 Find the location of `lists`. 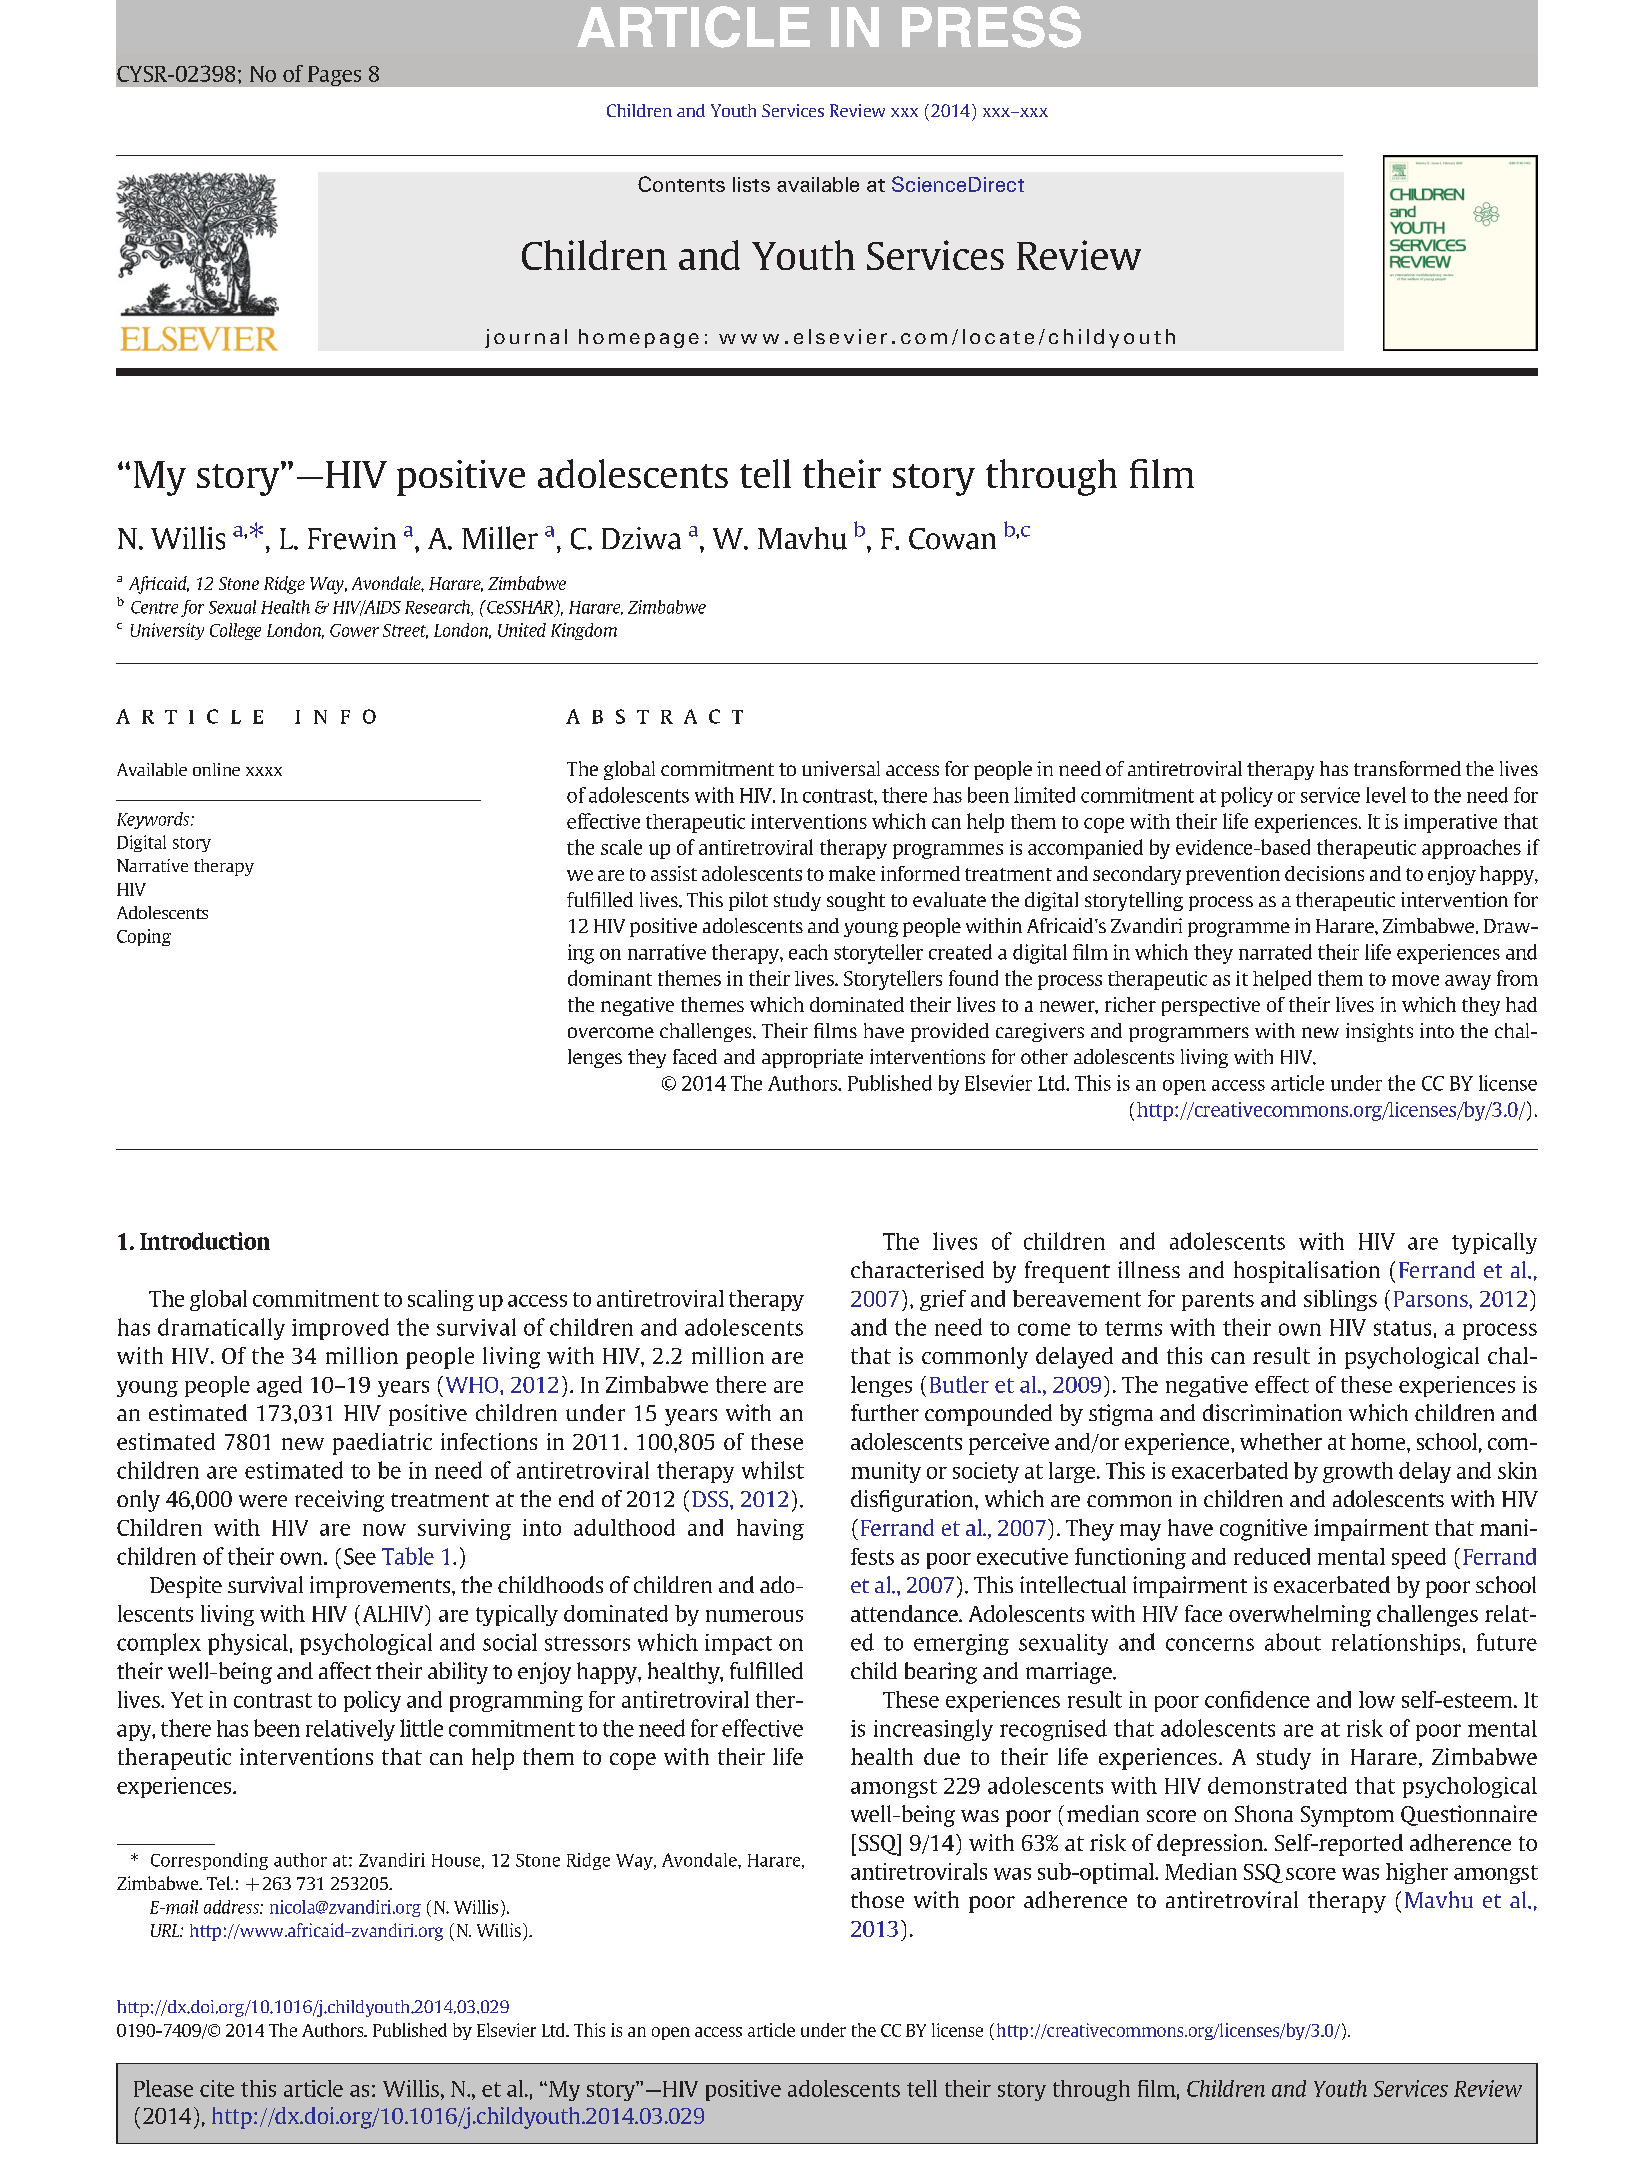

lists is located at coordinates (751, 184).
